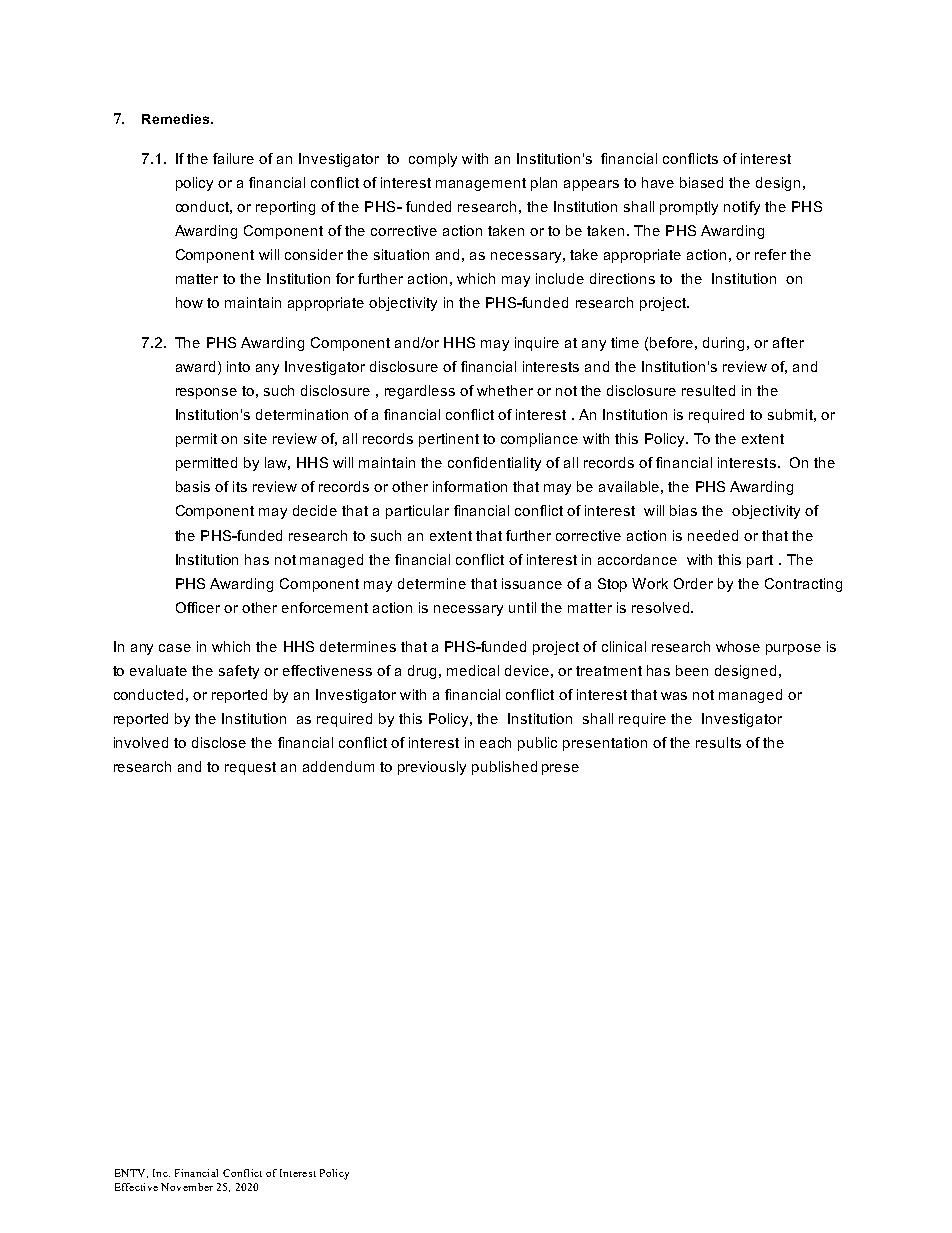 Image resolution: width=952 pixels, height=1233 pixels. I want to click on failure, so click(233, 158).
